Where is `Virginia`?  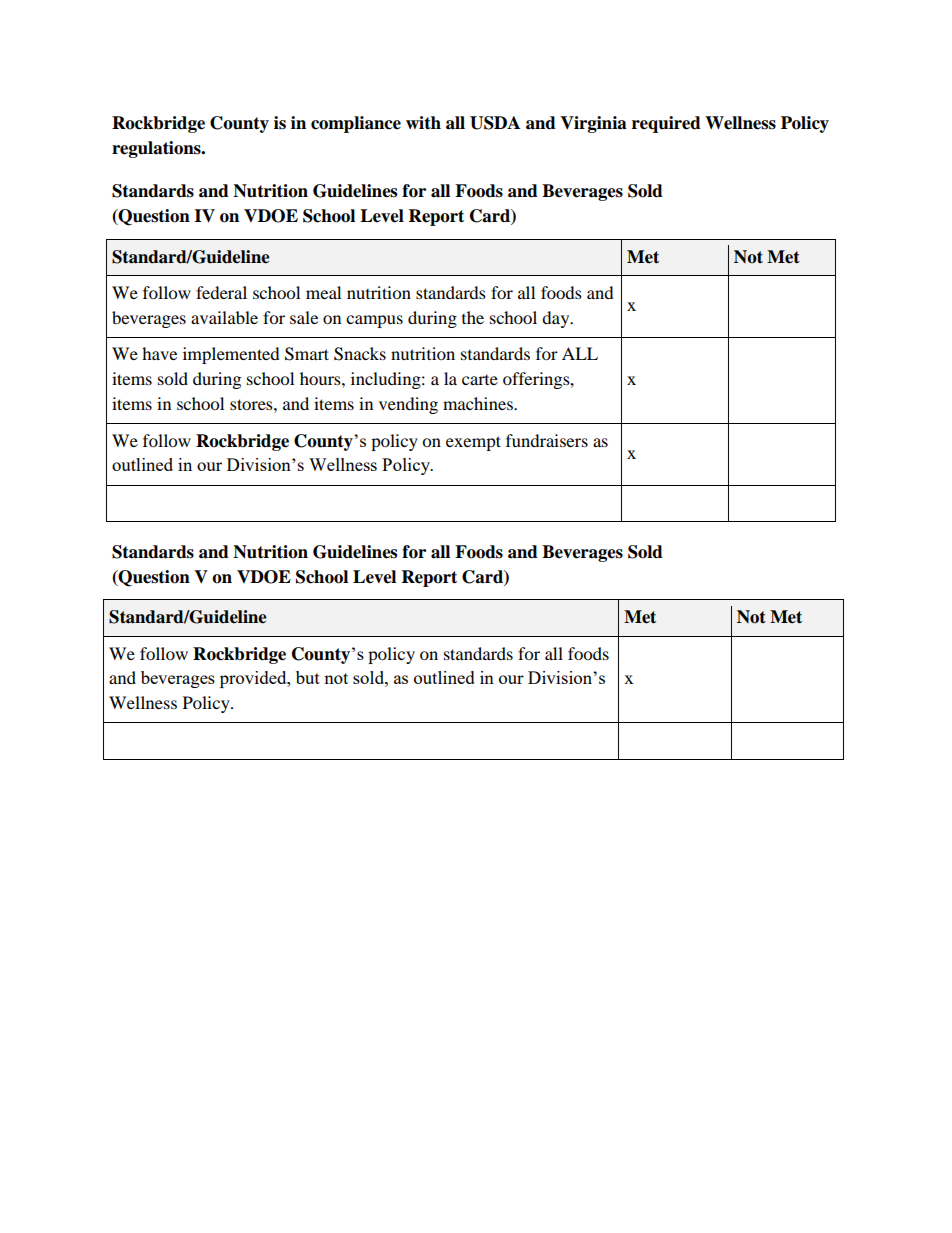 Virginia is located at coordinates (593, 124).
